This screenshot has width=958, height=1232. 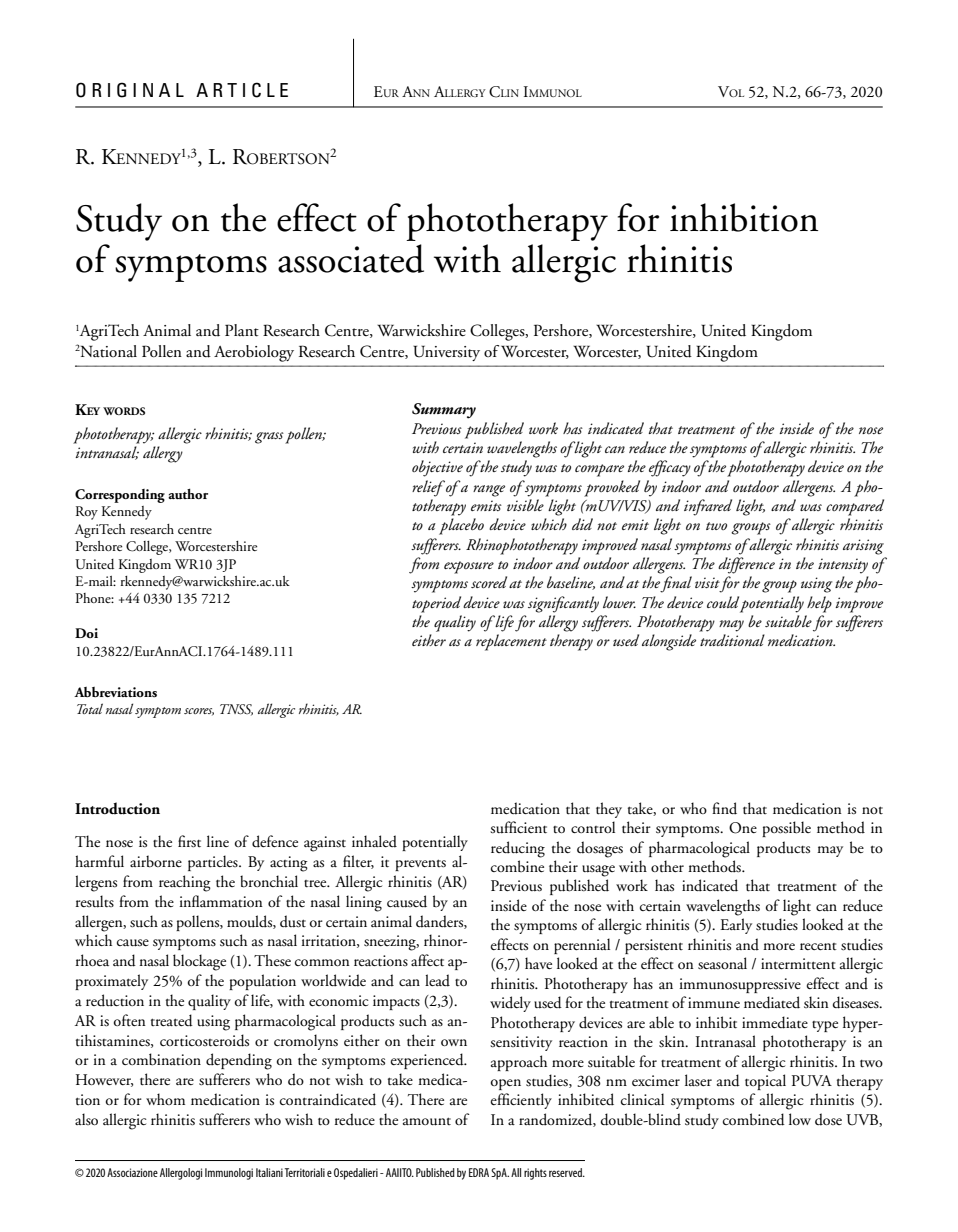 I want to click on Plant, so click(x=242, y=330).
